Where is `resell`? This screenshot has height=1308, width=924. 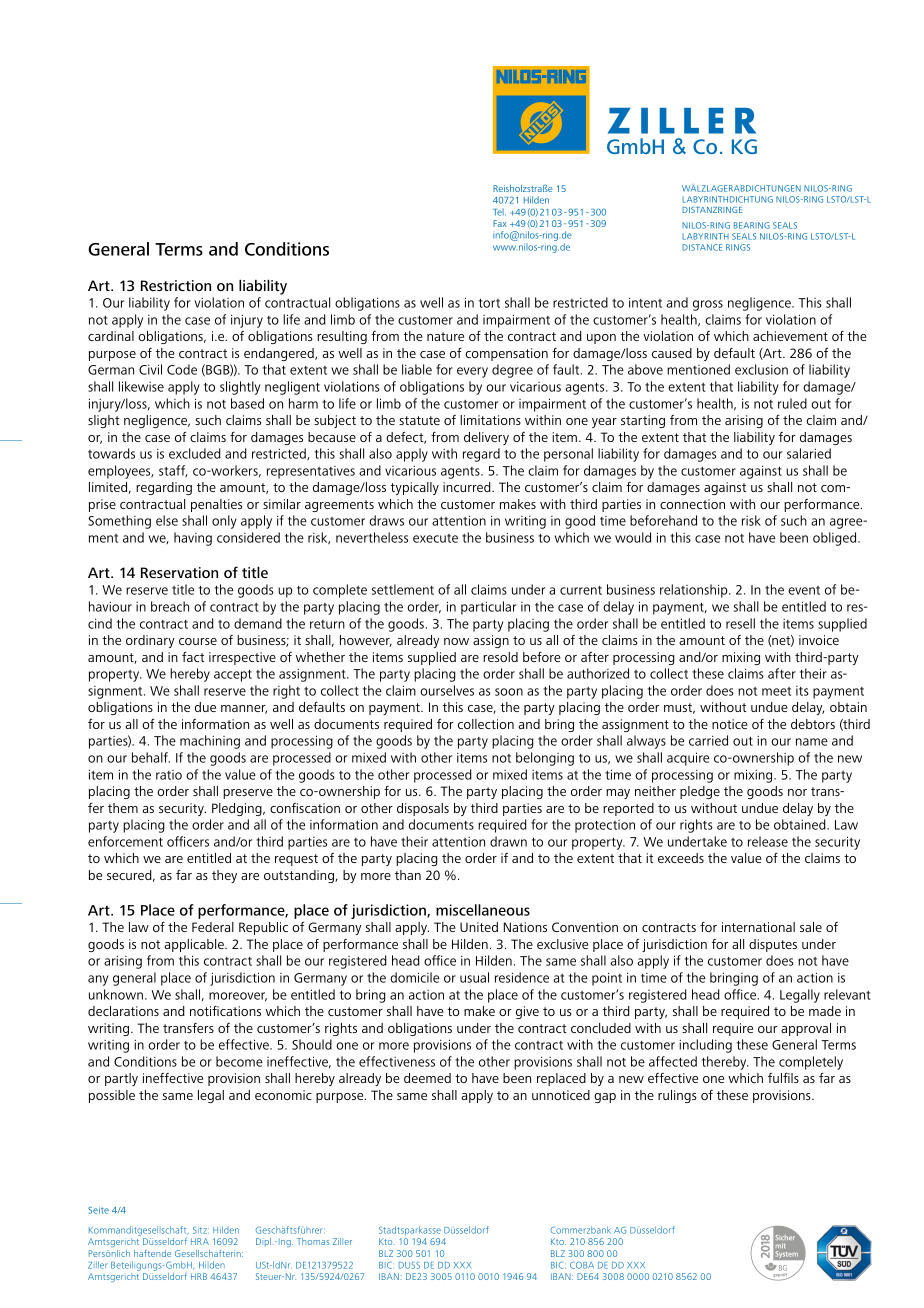 resell is located at coordinates (740, 623).
